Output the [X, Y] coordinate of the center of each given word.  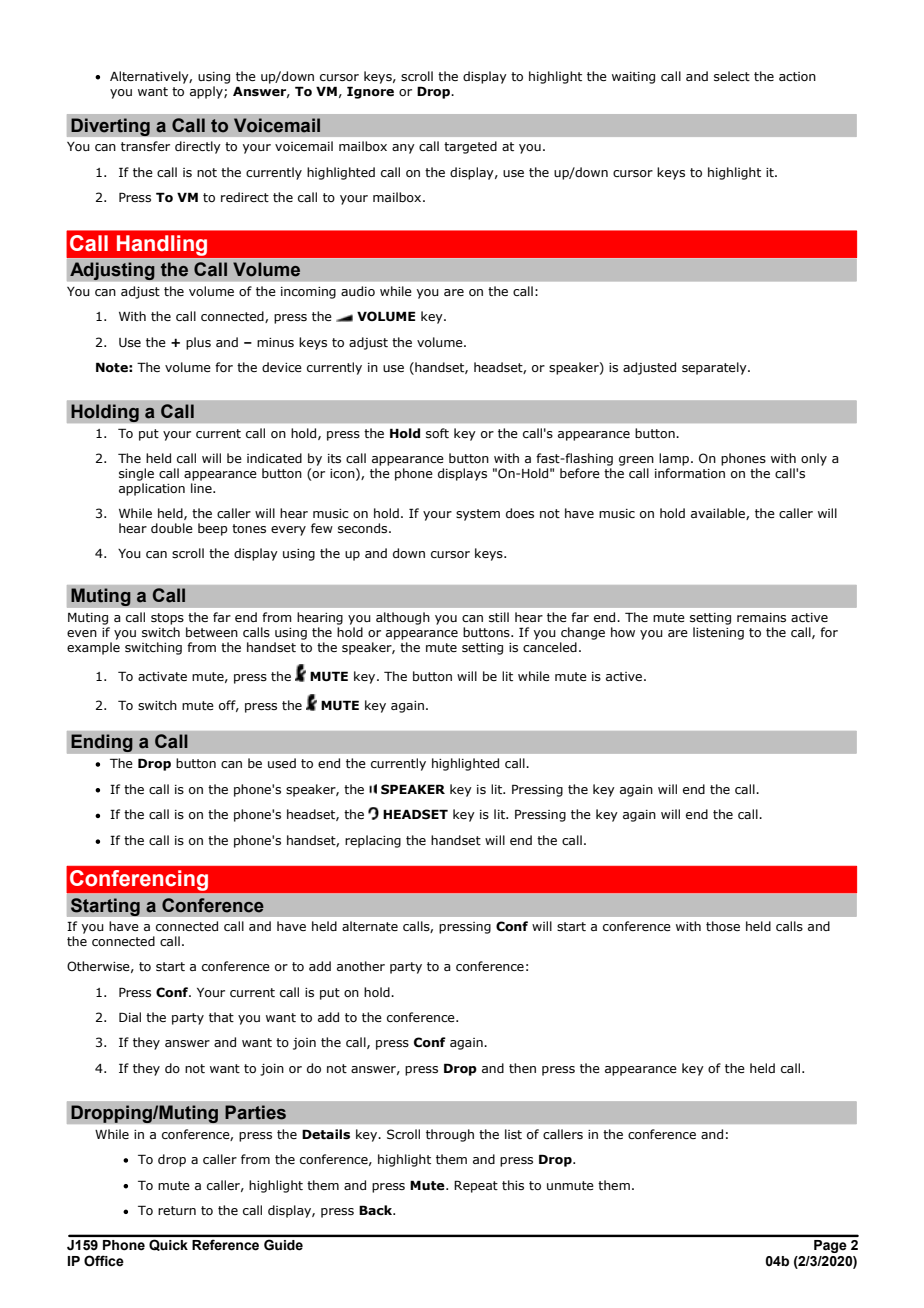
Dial [130, 1017]
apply [207, 92]
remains [761, 617]
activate [162, 676]
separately [715, 368]
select [732, 76]
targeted [470, 147]
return [177, 1210]
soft [437, 433]
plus [198, 343]
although [403, 618]
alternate [370, 926]
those [723, 926]
